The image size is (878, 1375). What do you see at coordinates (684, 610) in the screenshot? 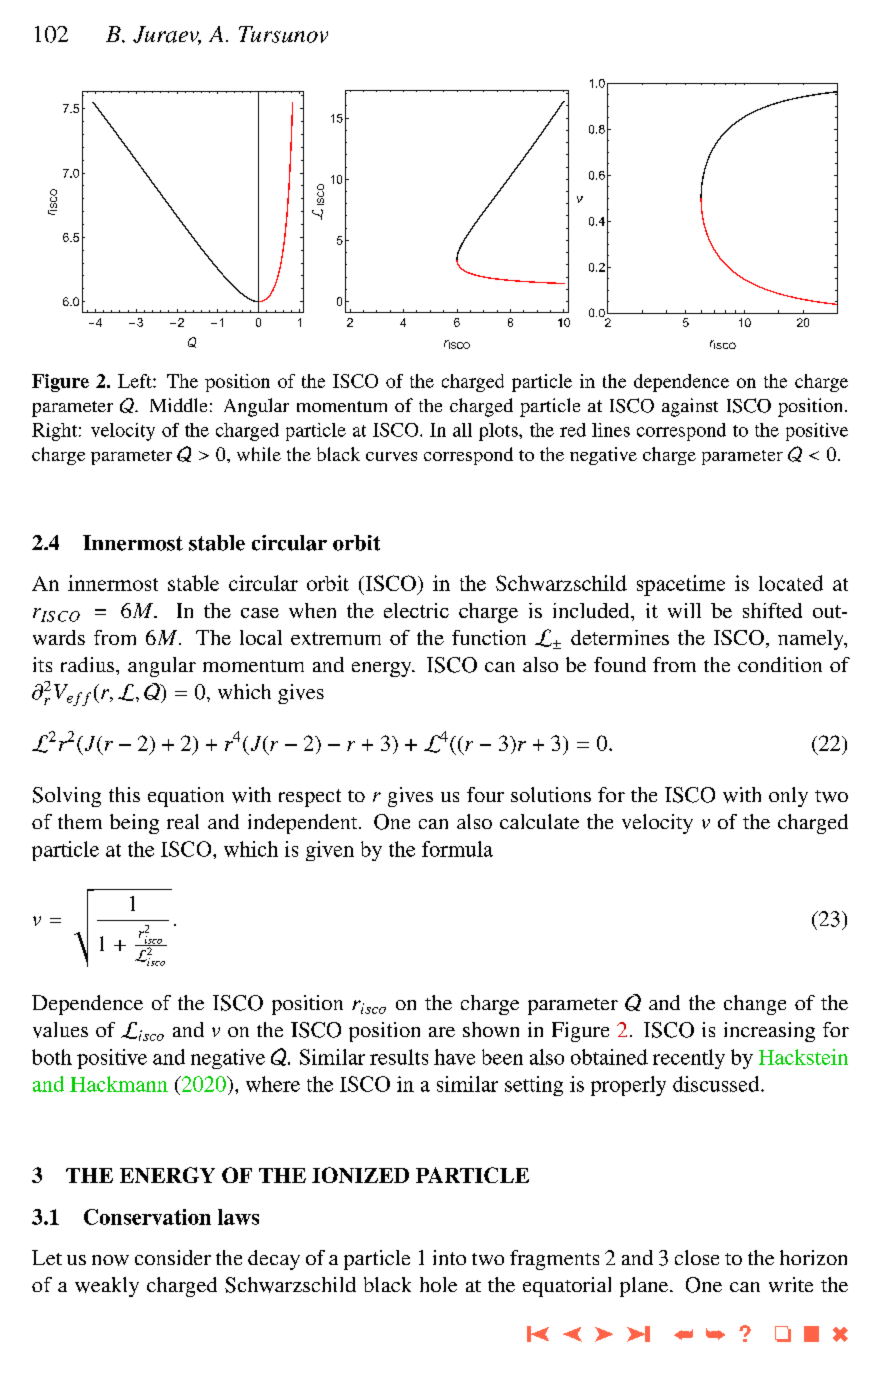
I see `will` at bounding box center [684, 610].
